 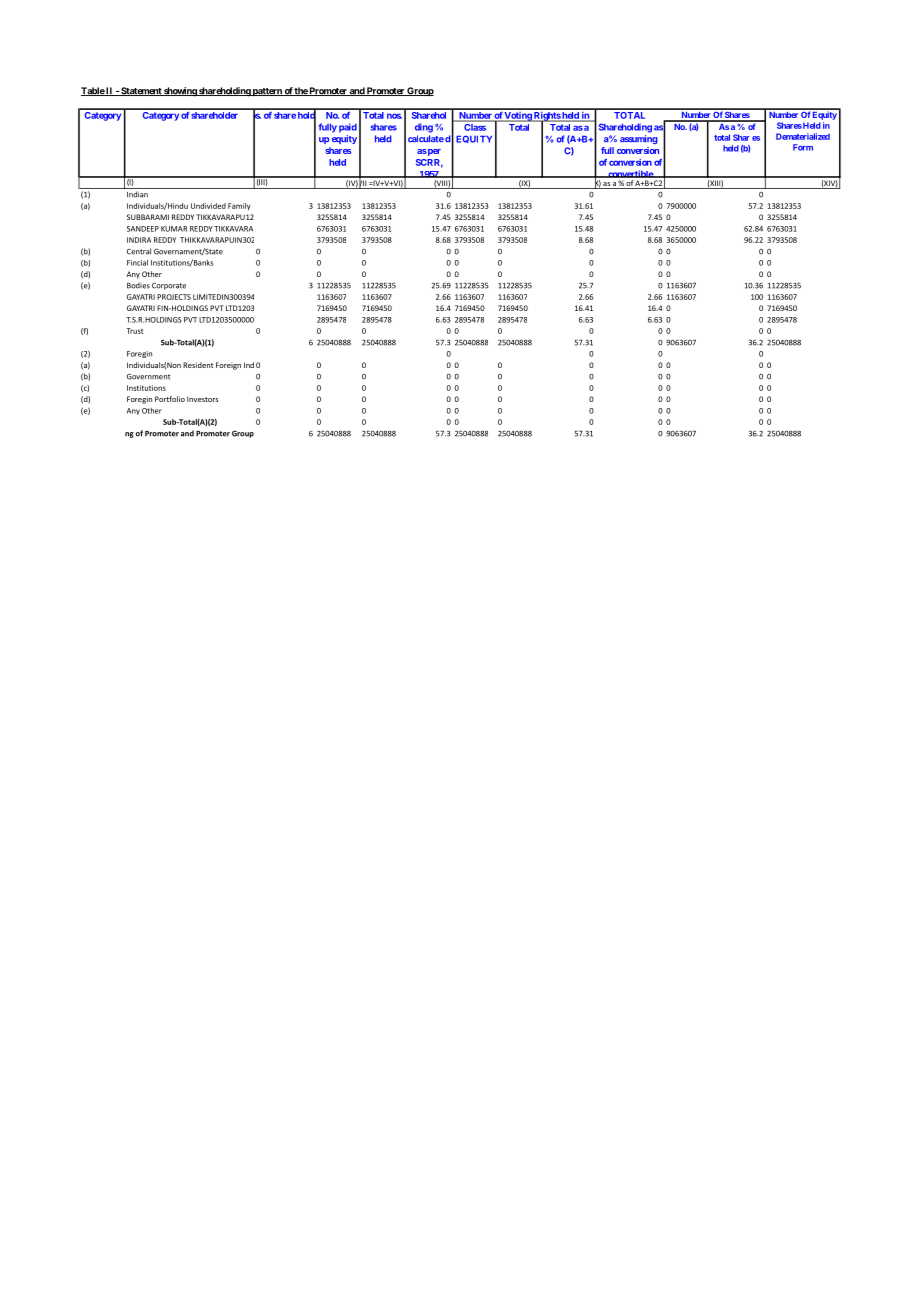 I want to click on showing, so click(x=180, y=92).
